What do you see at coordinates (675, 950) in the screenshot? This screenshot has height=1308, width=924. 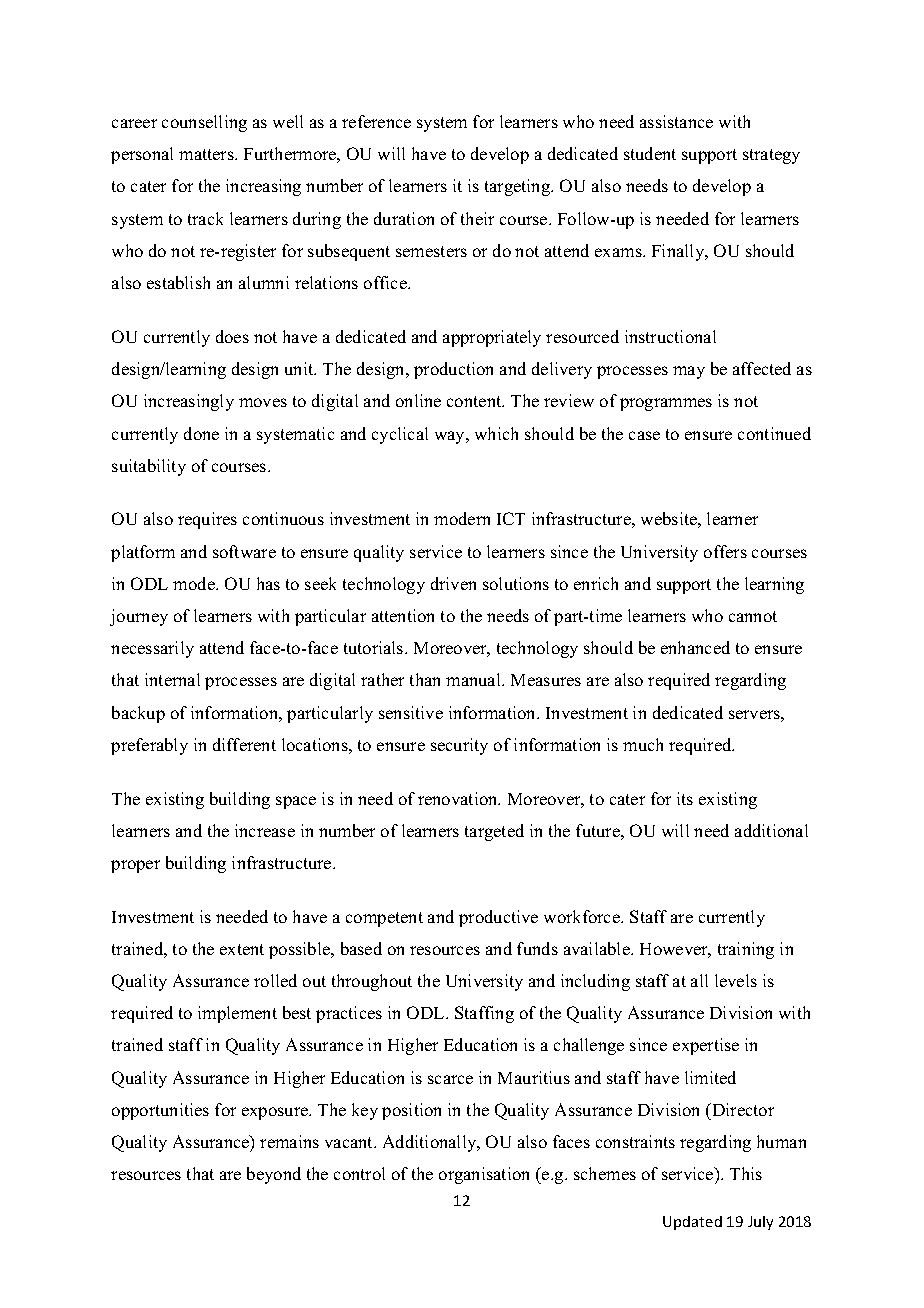 I see `However` at bounding box center [675, 950].
